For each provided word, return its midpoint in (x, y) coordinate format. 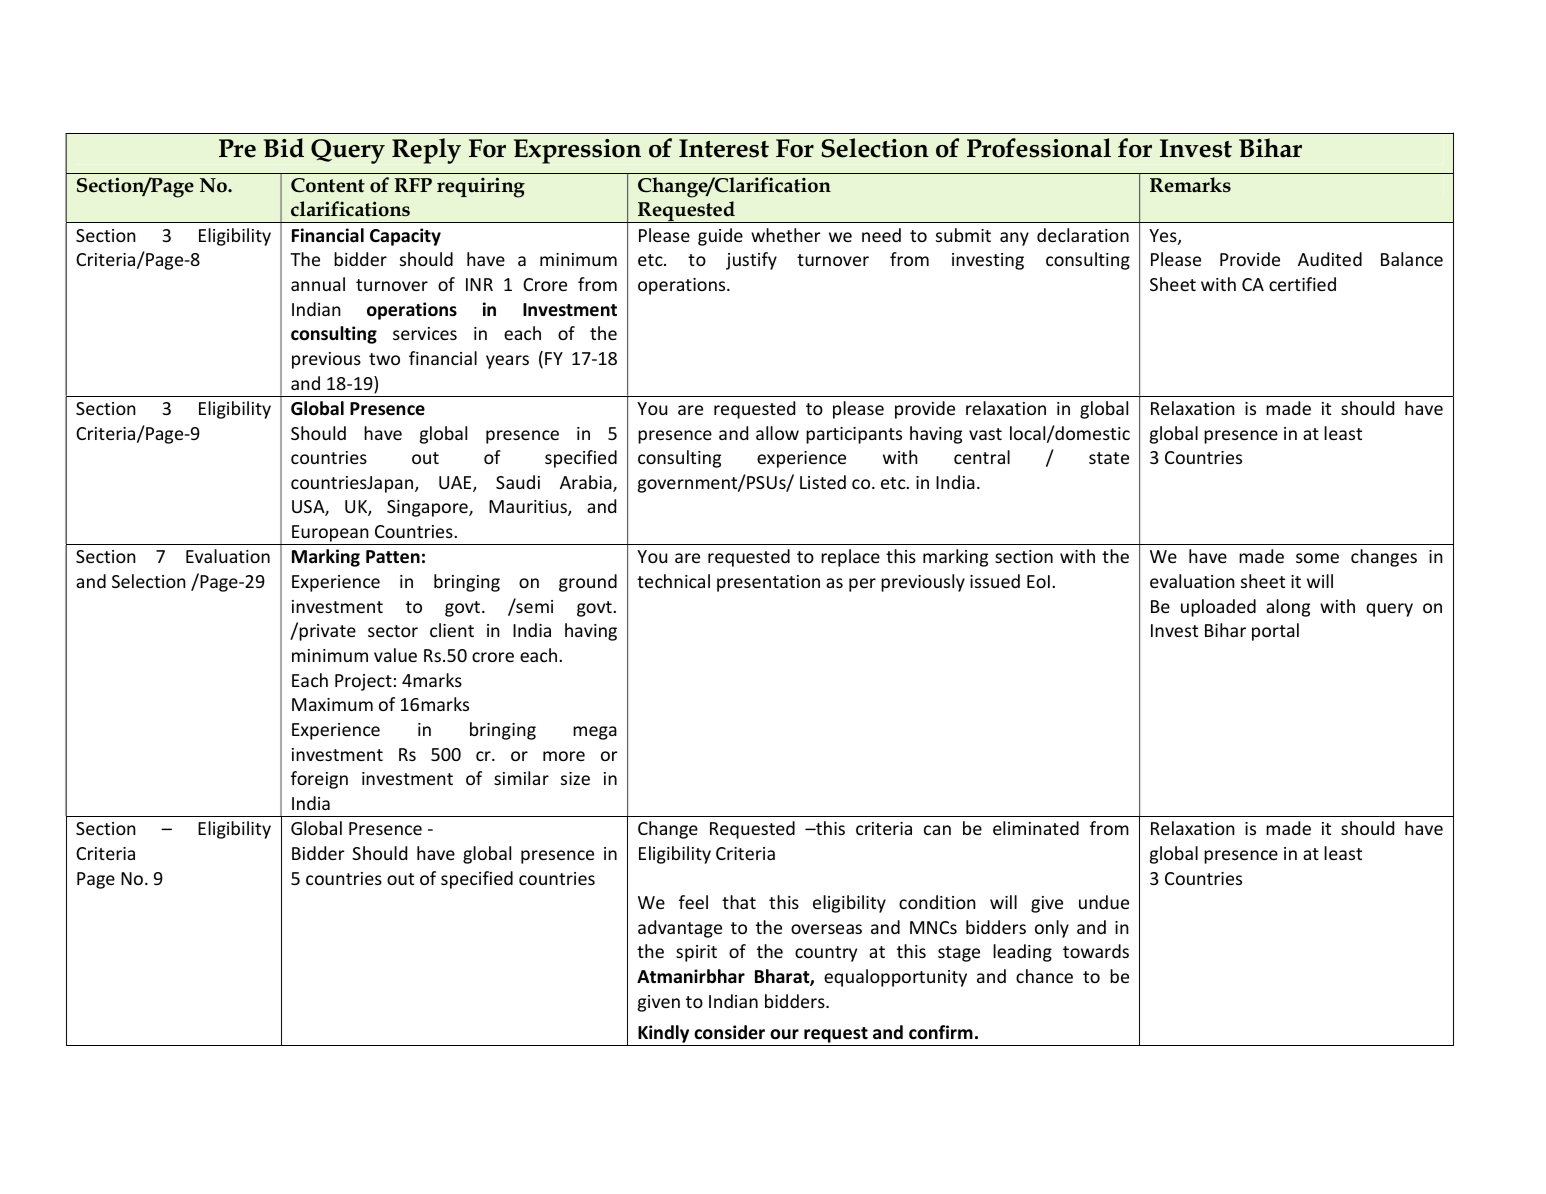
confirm (941, 1032)
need (881, 235)
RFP (413, 185)
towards (1096, 951)
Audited (1330, 259)
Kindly (664, 1035)
